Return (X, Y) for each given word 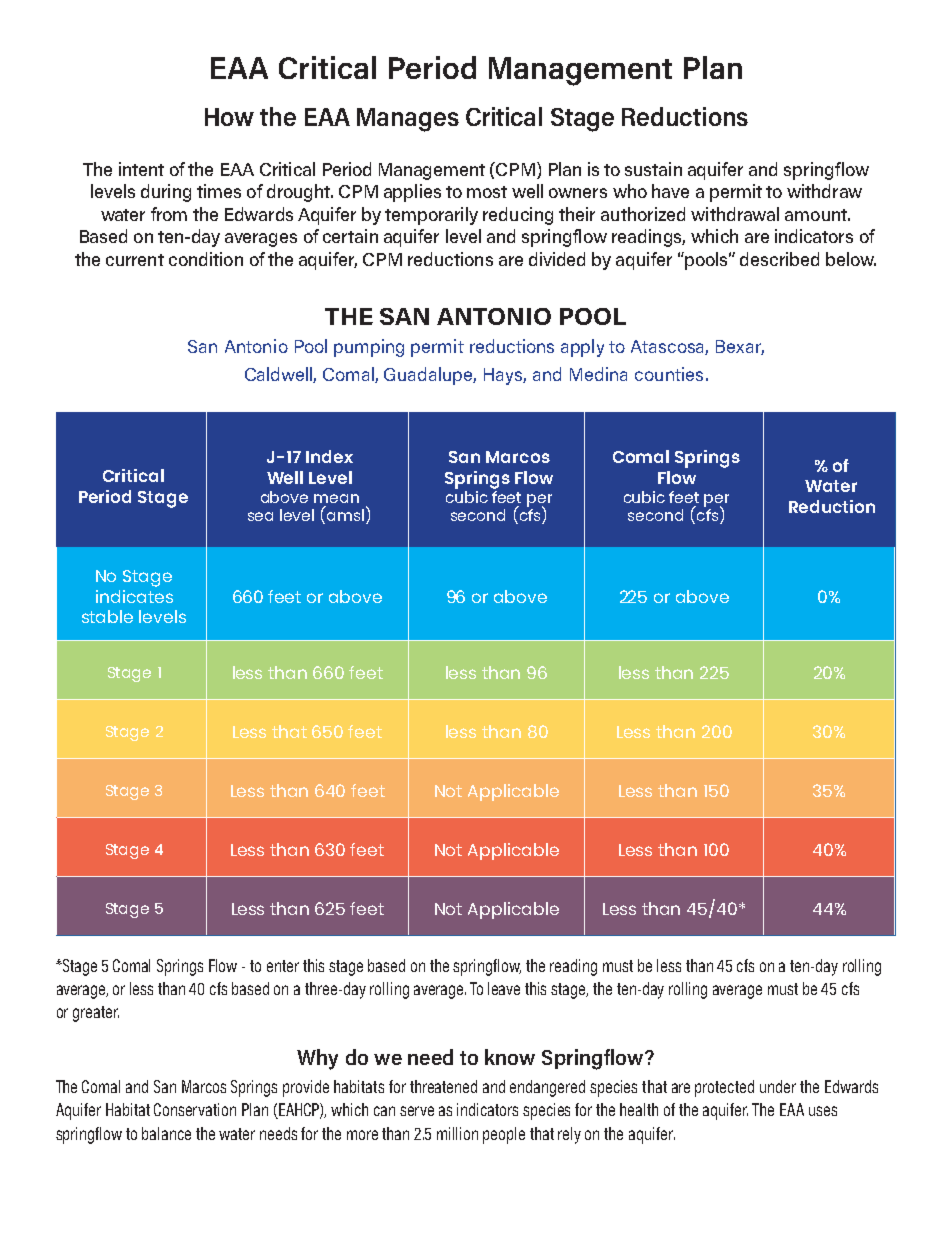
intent (141, 169)
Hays (505, 376)
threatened (443, 1086)
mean (336, 498)
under (778, 1086)
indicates (134, 596)
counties (669, 374)
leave (504, 988)
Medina (598, 374)
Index (329, 456)
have (670, 191)
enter (283, 966)
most (487, 192)
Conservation (195, 1109)
